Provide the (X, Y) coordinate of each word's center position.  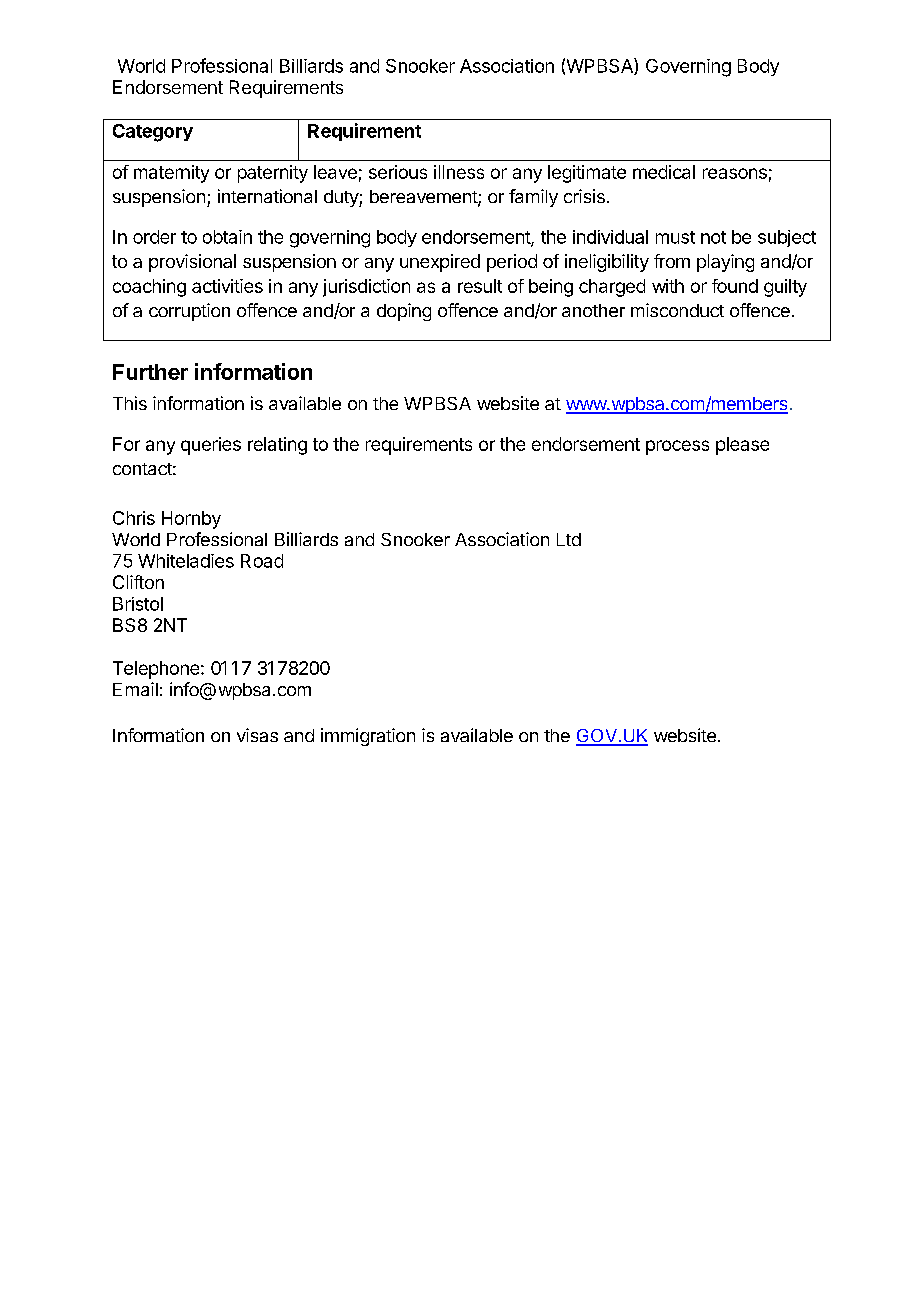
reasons (735, 173)
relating (277, 446)
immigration (368, 737)
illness (459, 172)
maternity (171, 174)
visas (257, 735)
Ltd (569, 539)
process (677, 447)
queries (211, 446)
